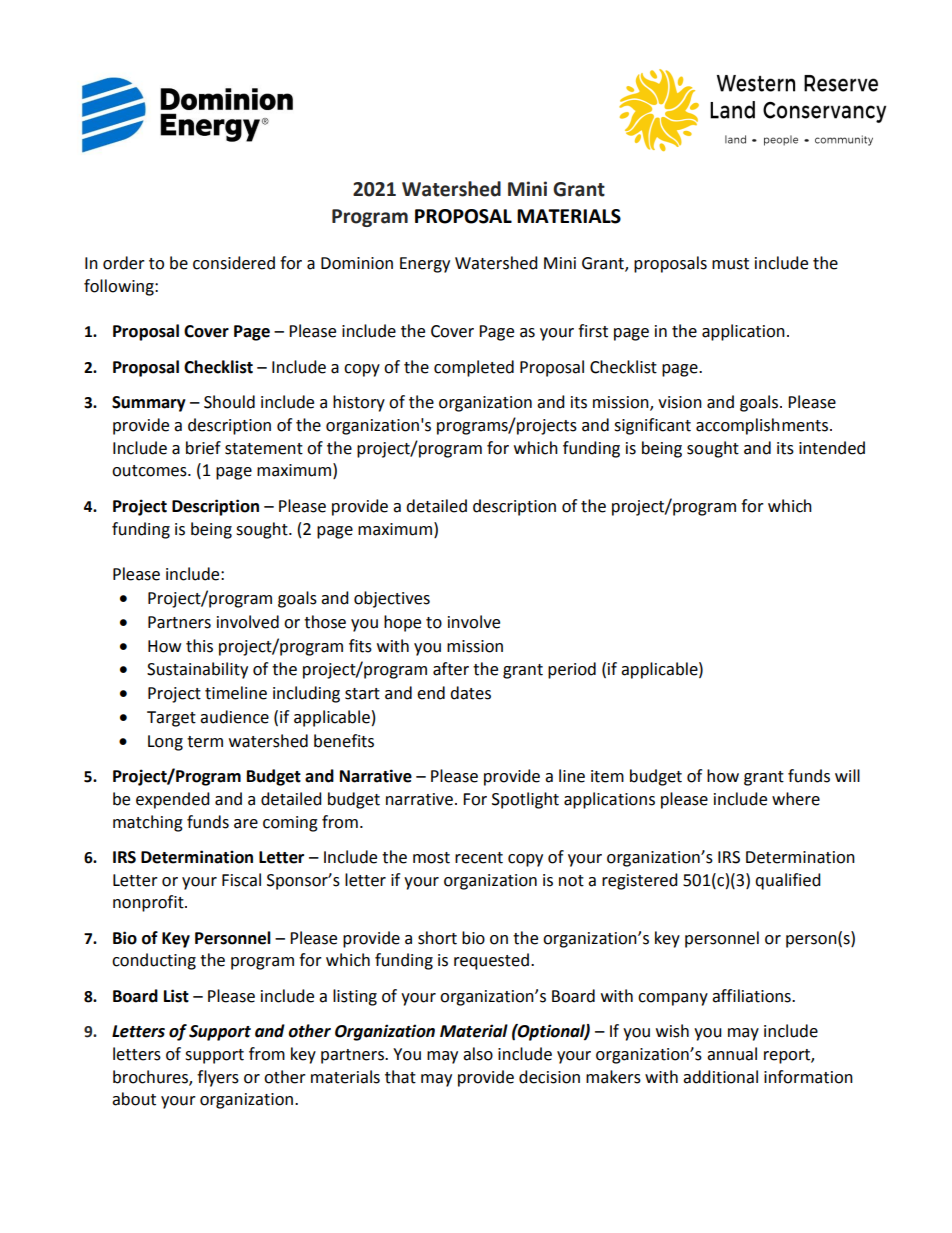 The height and width of the page is (1233, 952). Describe the element at coordinates (234, 263) in the page. I see `considered` at that location.
